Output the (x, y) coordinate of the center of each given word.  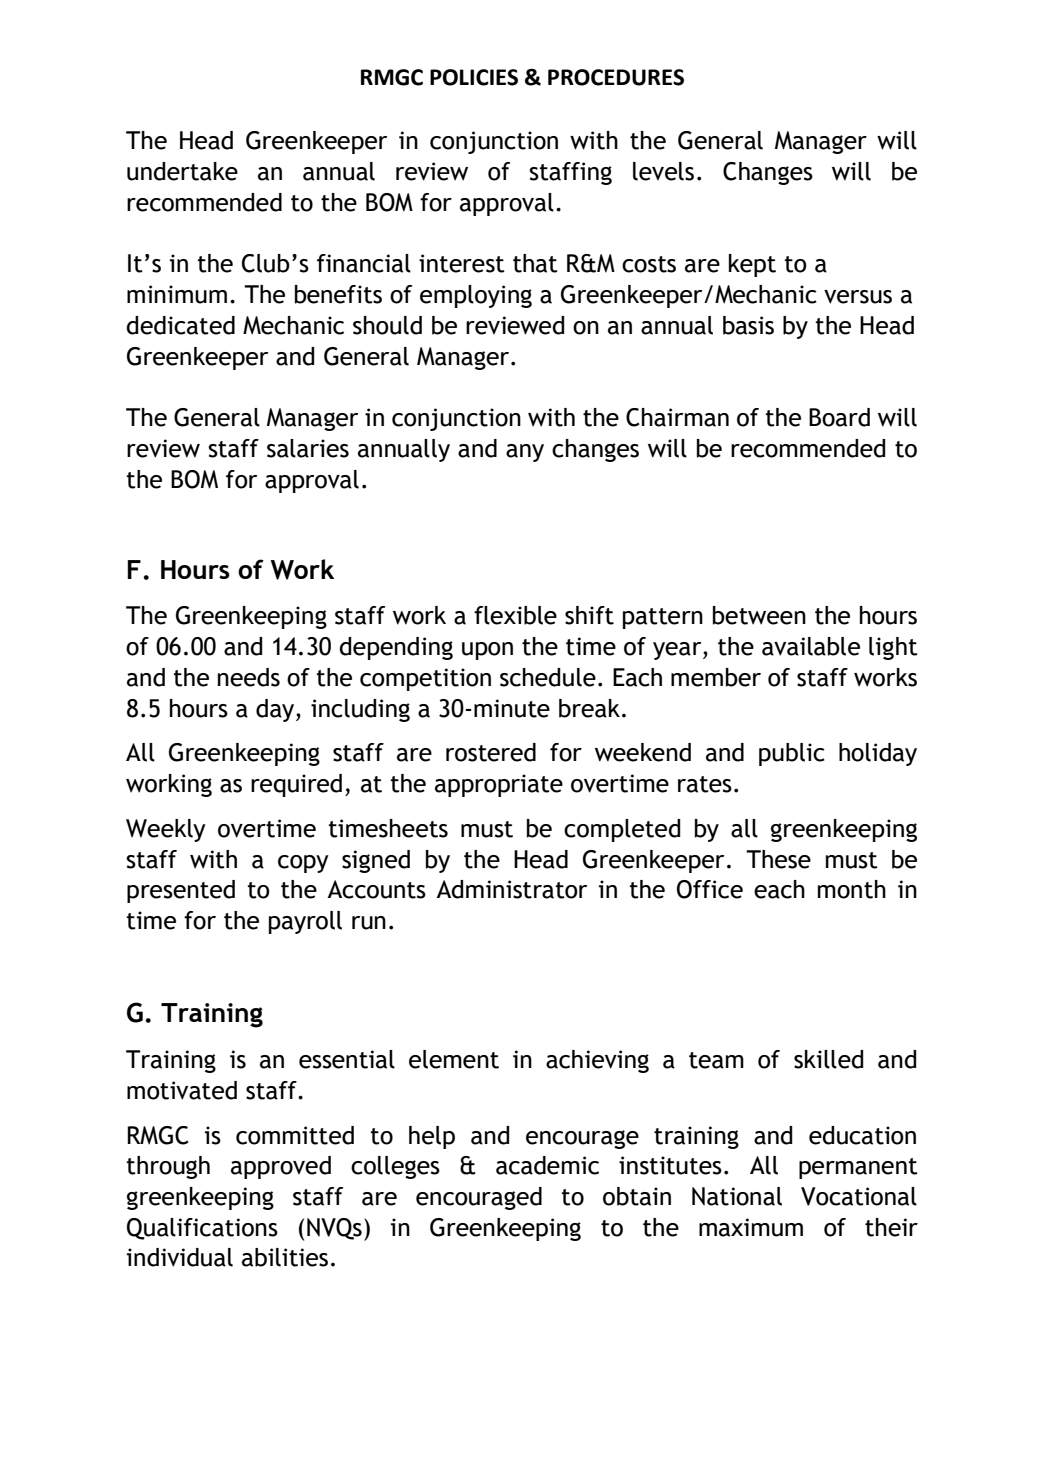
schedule (548, 677)
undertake (182, 171)
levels (663, 171)
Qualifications (202, 1229)
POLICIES (474, 77)
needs (249, 677)
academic (547, 1165)
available (811, 646)
